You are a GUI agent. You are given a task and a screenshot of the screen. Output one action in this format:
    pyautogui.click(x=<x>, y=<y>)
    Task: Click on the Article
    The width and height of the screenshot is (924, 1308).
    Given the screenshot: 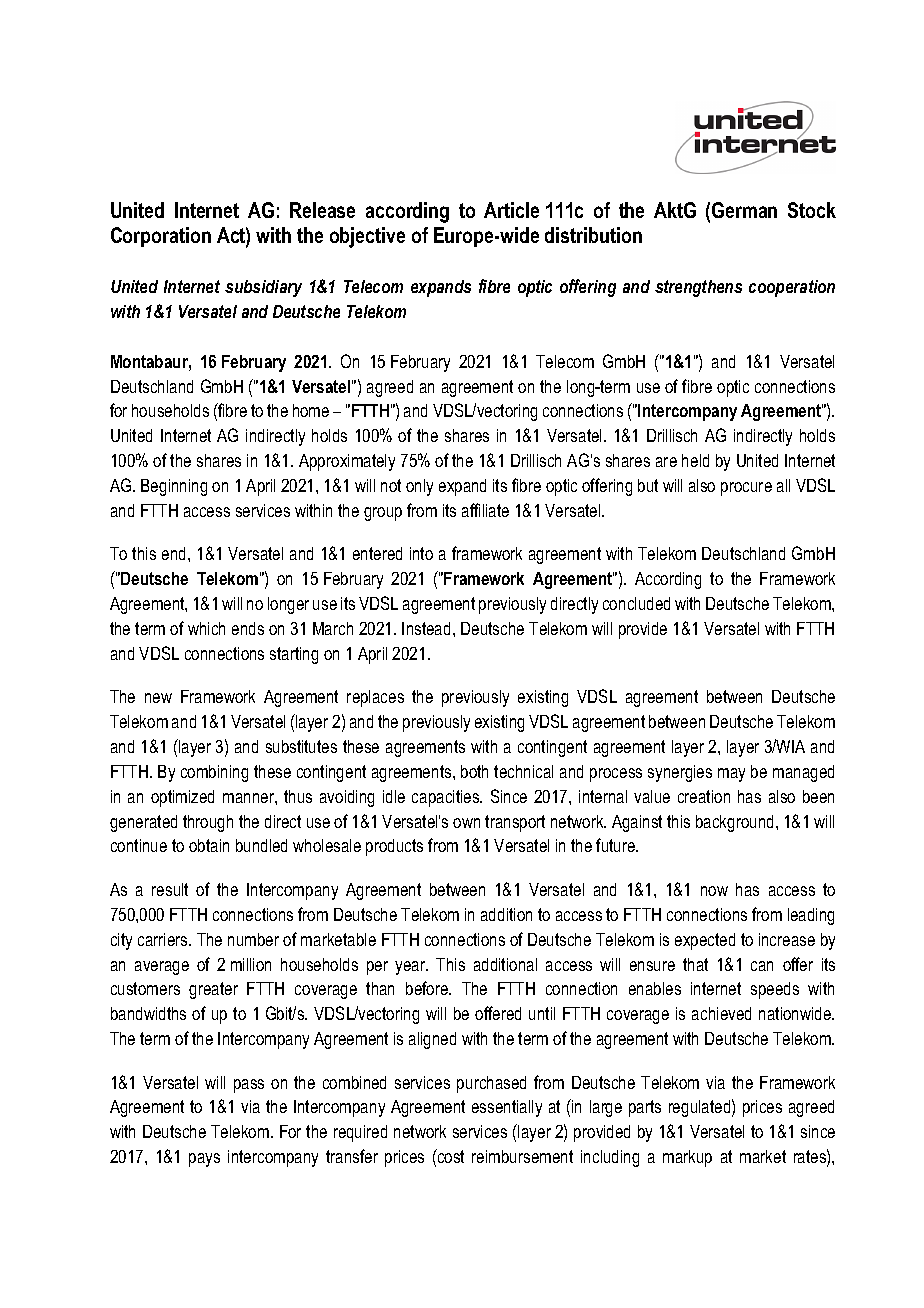 What is the action you would take?
    pyautogui.click(x=511, y=210)
